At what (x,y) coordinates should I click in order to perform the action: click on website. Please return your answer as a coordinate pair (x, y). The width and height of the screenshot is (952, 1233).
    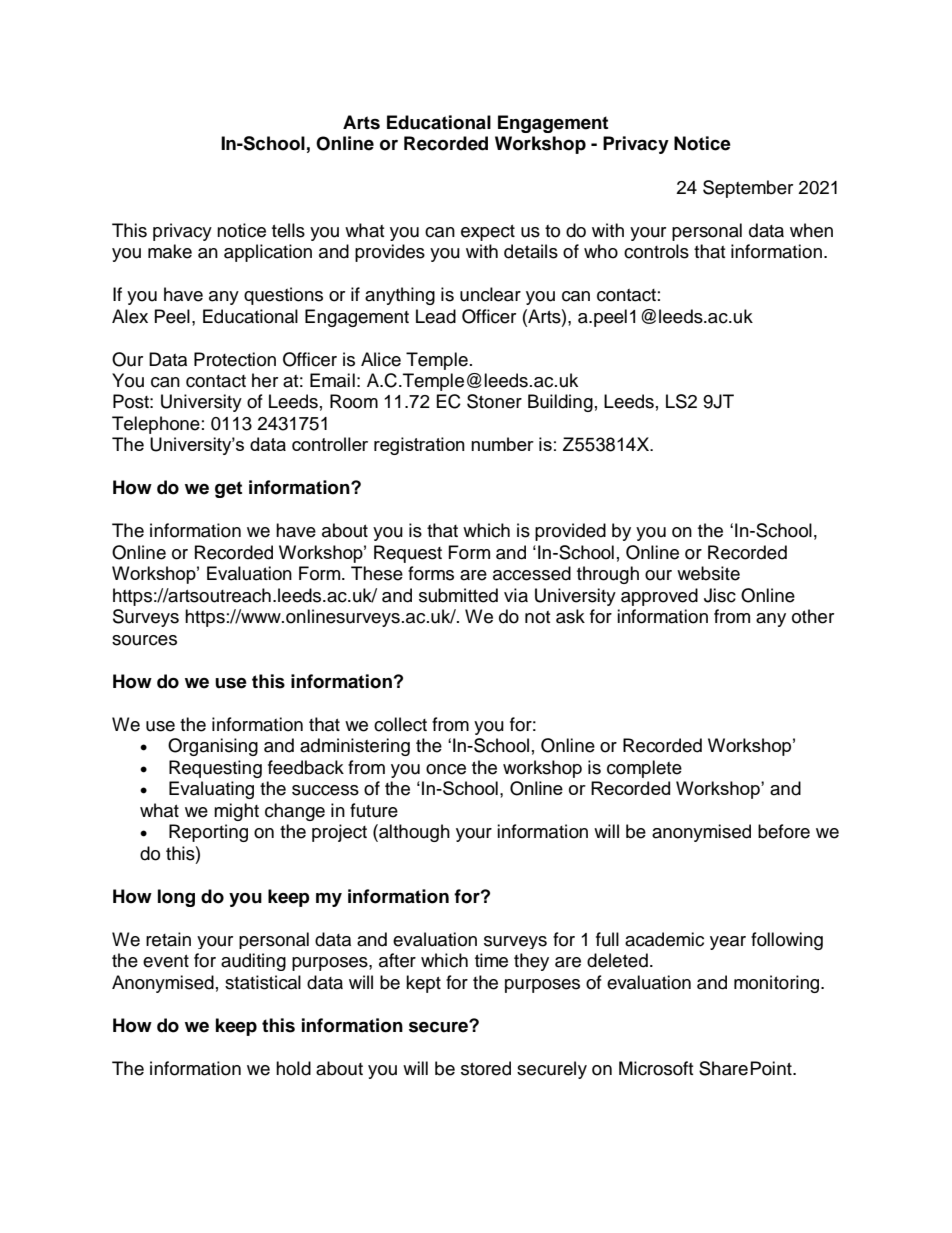
    Looking at the image, I should click on (708, 573).
